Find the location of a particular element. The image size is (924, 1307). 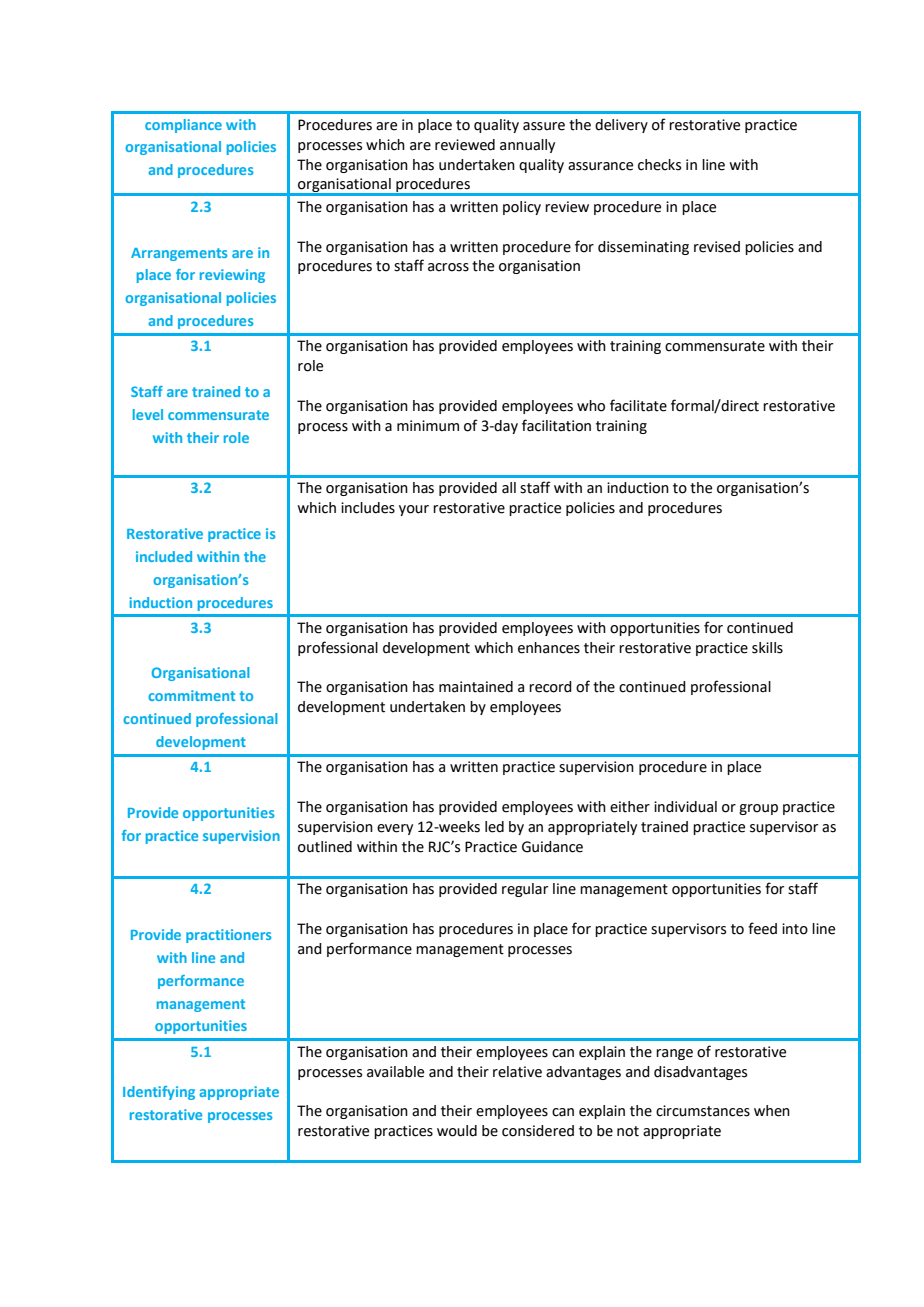

facilitate is located at coordinates (638, 405).
